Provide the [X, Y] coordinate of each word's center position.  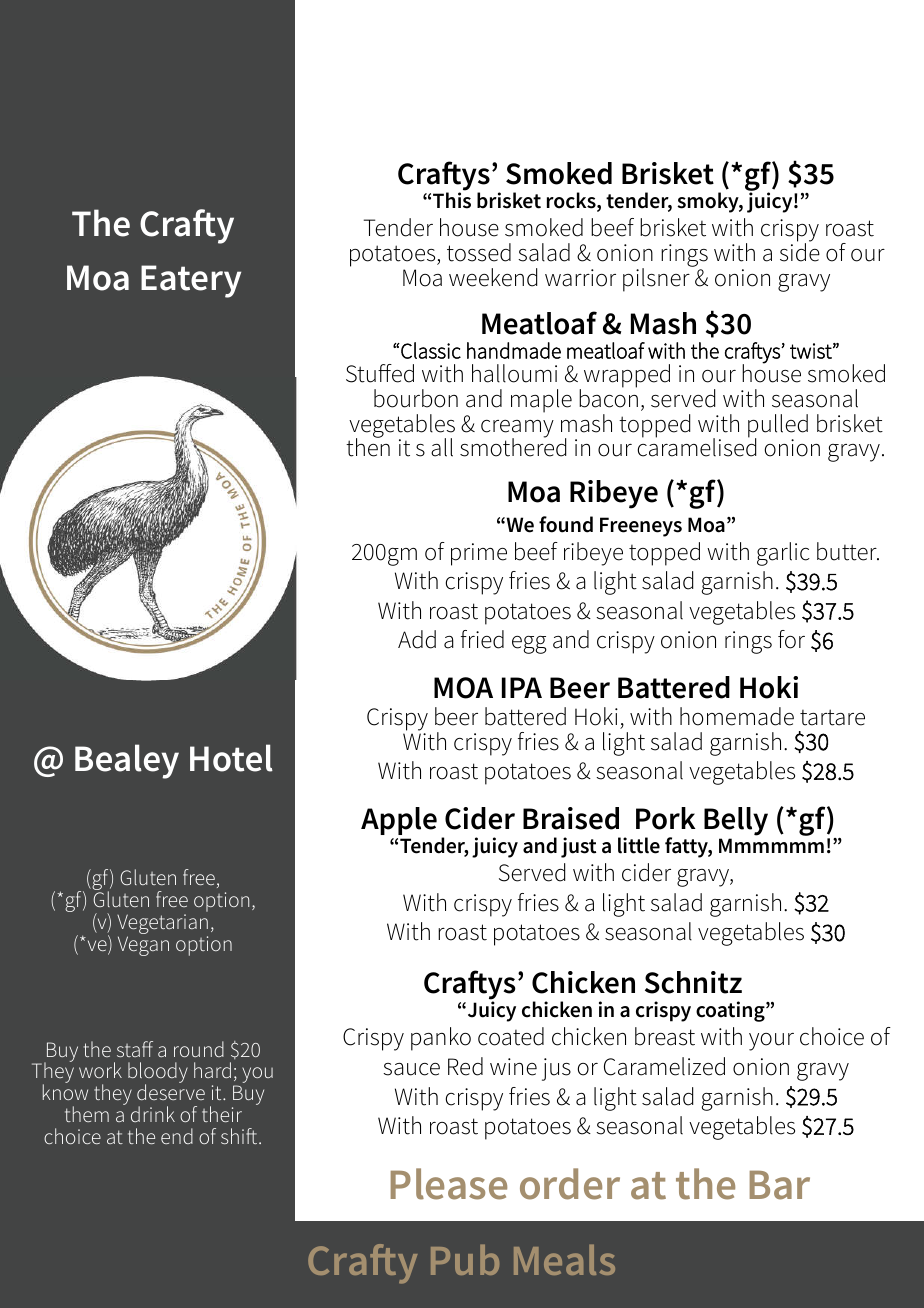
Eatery [191, 281]
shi [232, 1136]
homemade [737, 716]
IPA [522, 687]
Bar [780, 1185]
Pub [465, 1260]
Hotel [231, 758]
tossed [479, 252]
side [800, 251]
